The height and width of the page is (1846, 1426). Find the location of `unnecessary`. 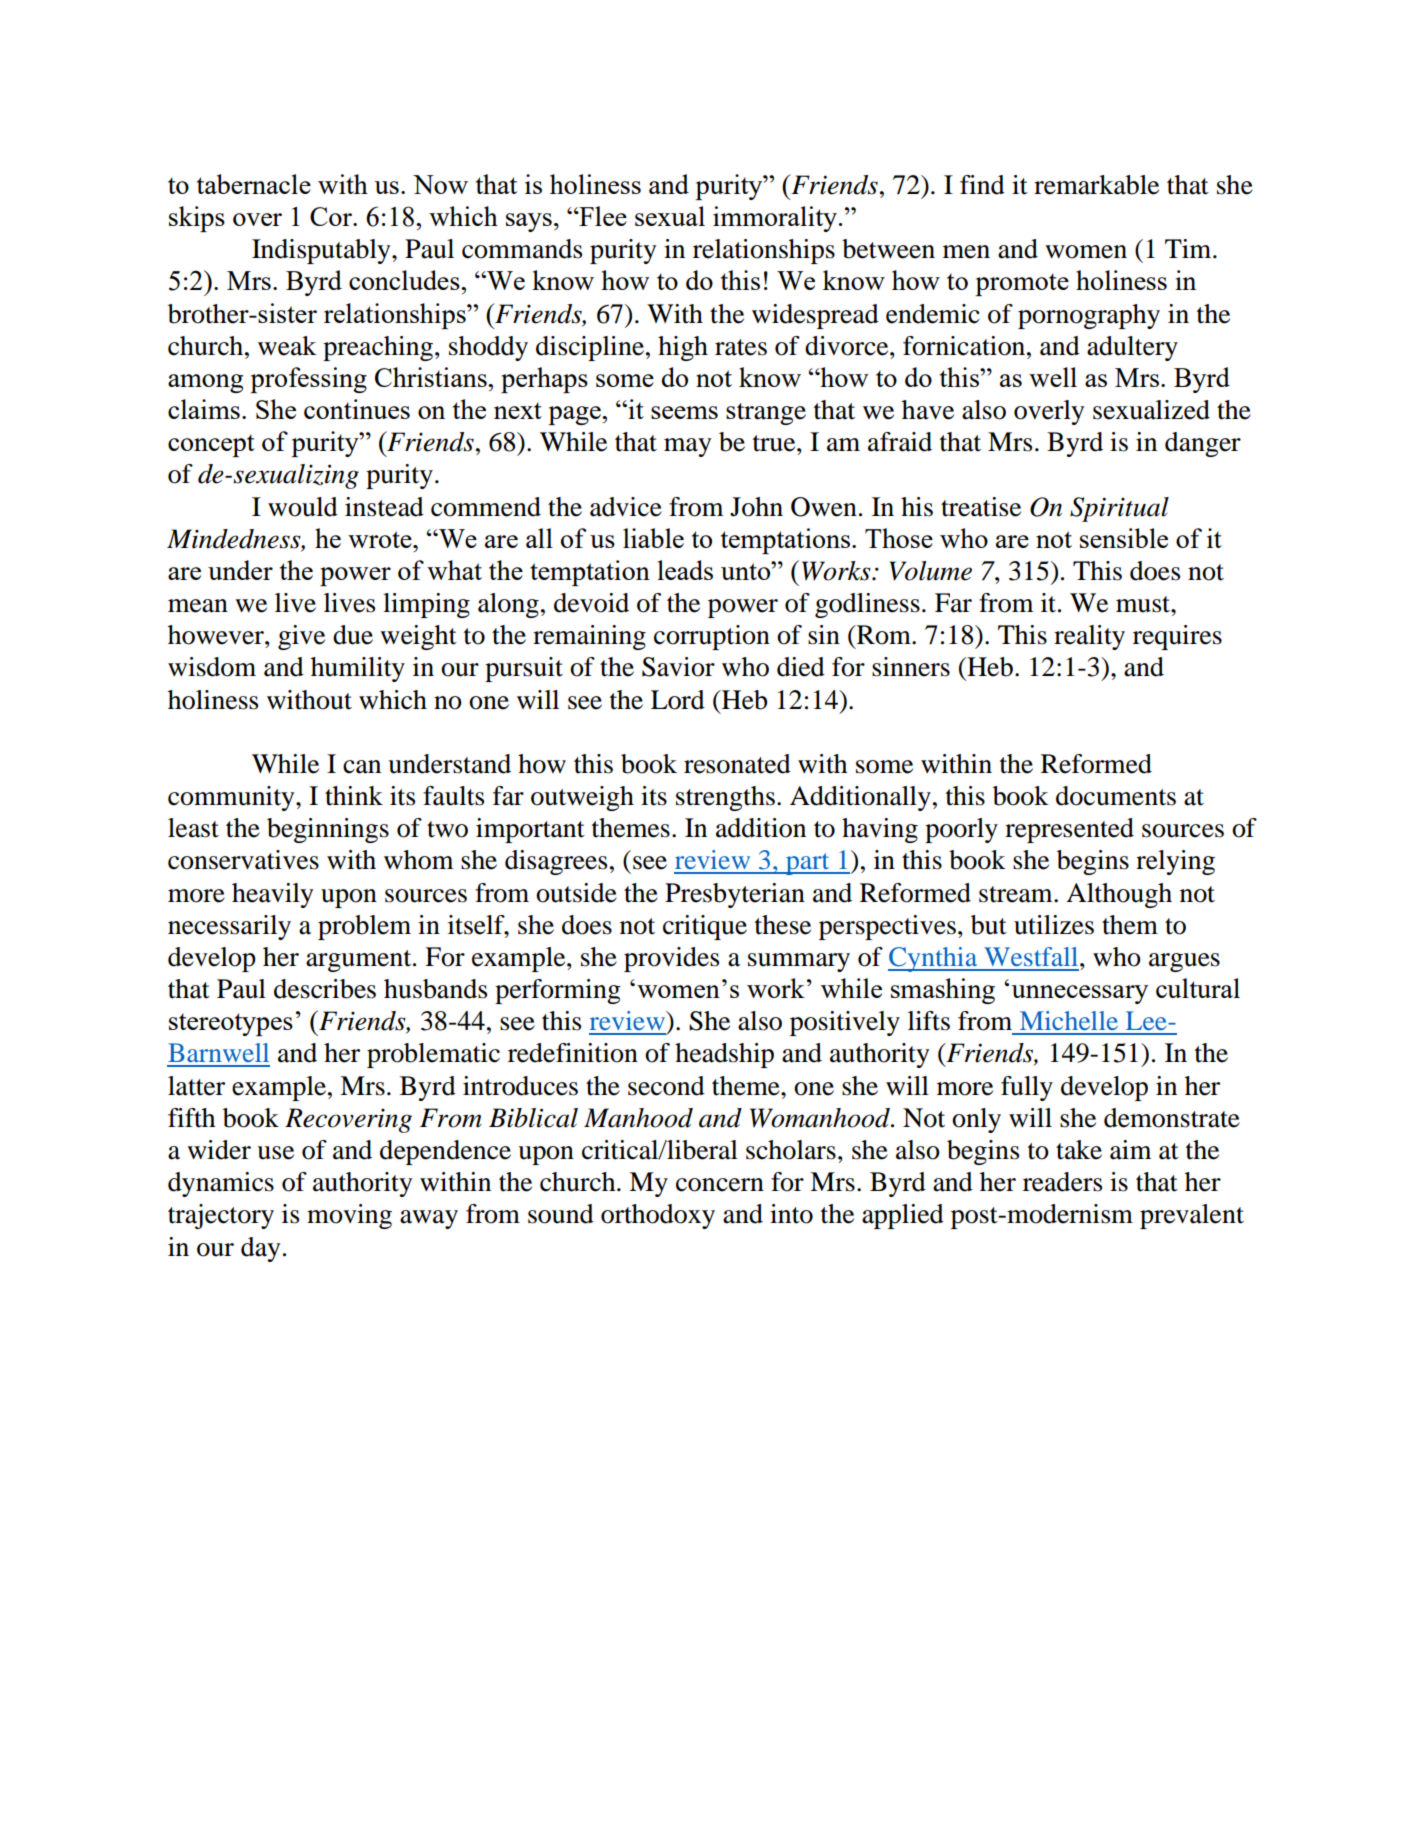

unnecessary is located at coordinates (1079, 994).
